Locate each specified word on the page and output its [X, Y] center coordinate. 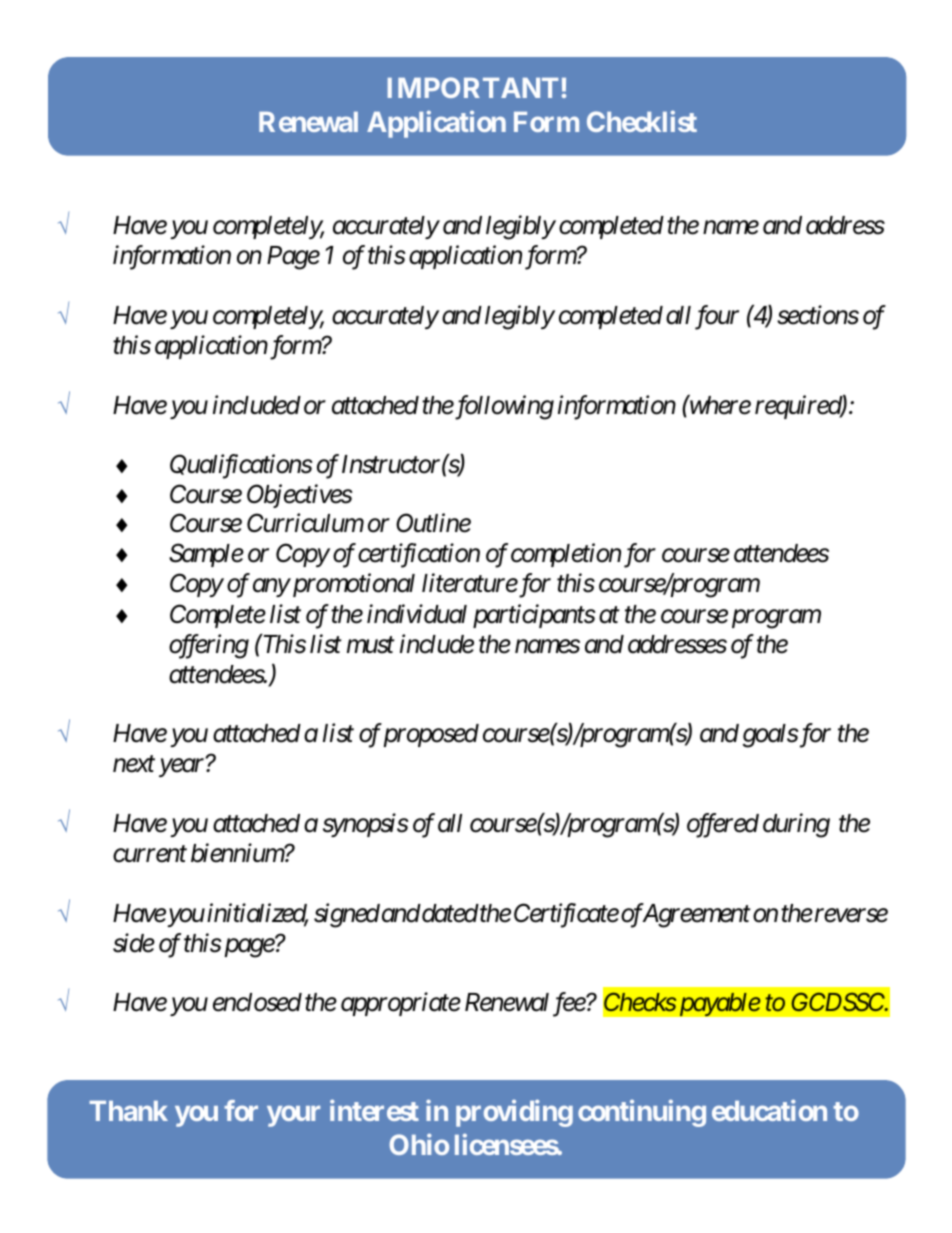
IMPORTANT [473, 87]
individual [417, 614]
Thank [128, 1111]
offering [209, 646]
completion [566, 555]
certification [419, 556]
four [717, 317]
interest [374, 1110]
